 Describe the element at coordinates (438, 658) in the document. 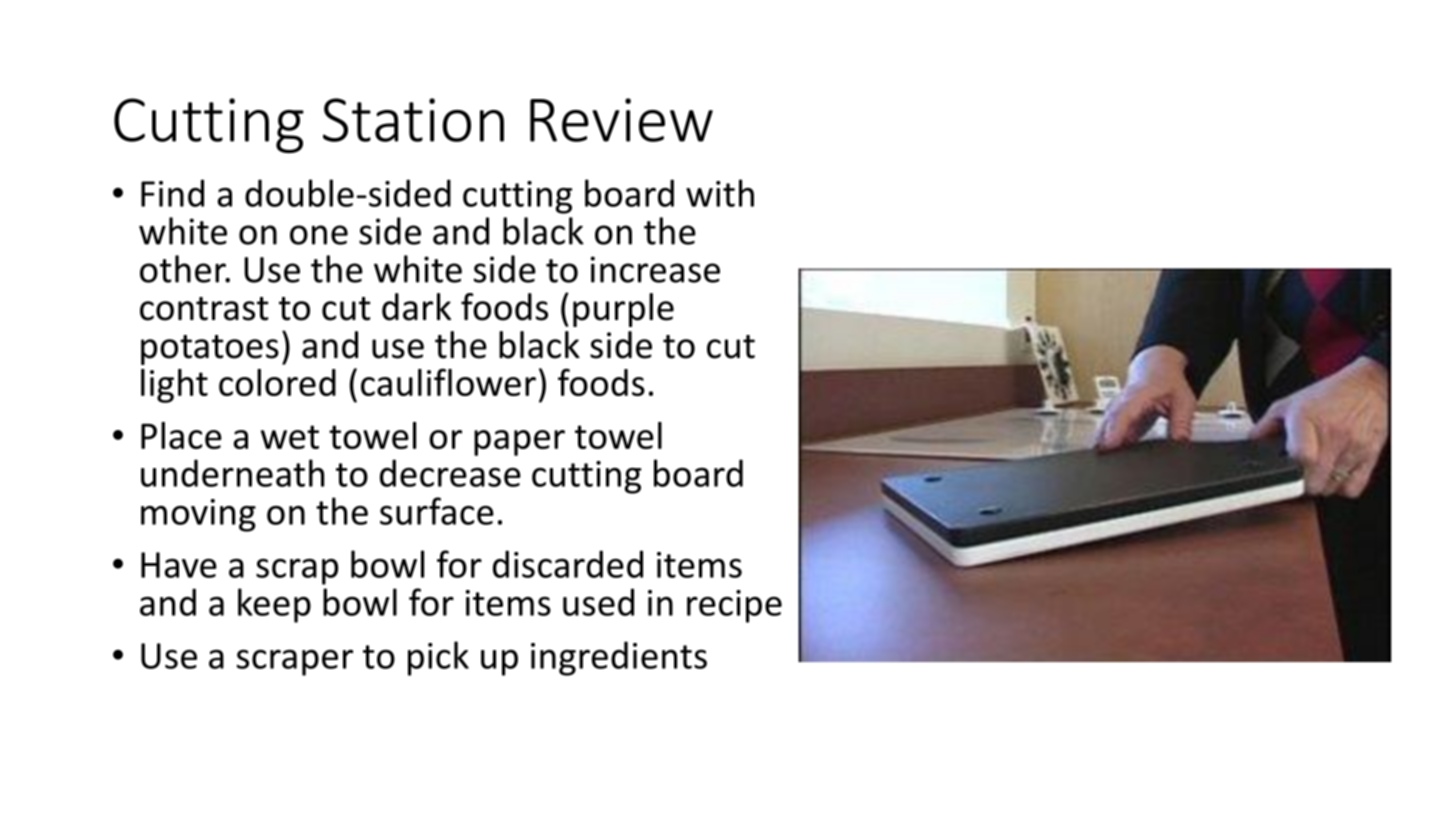

I see `pick` at that location.
